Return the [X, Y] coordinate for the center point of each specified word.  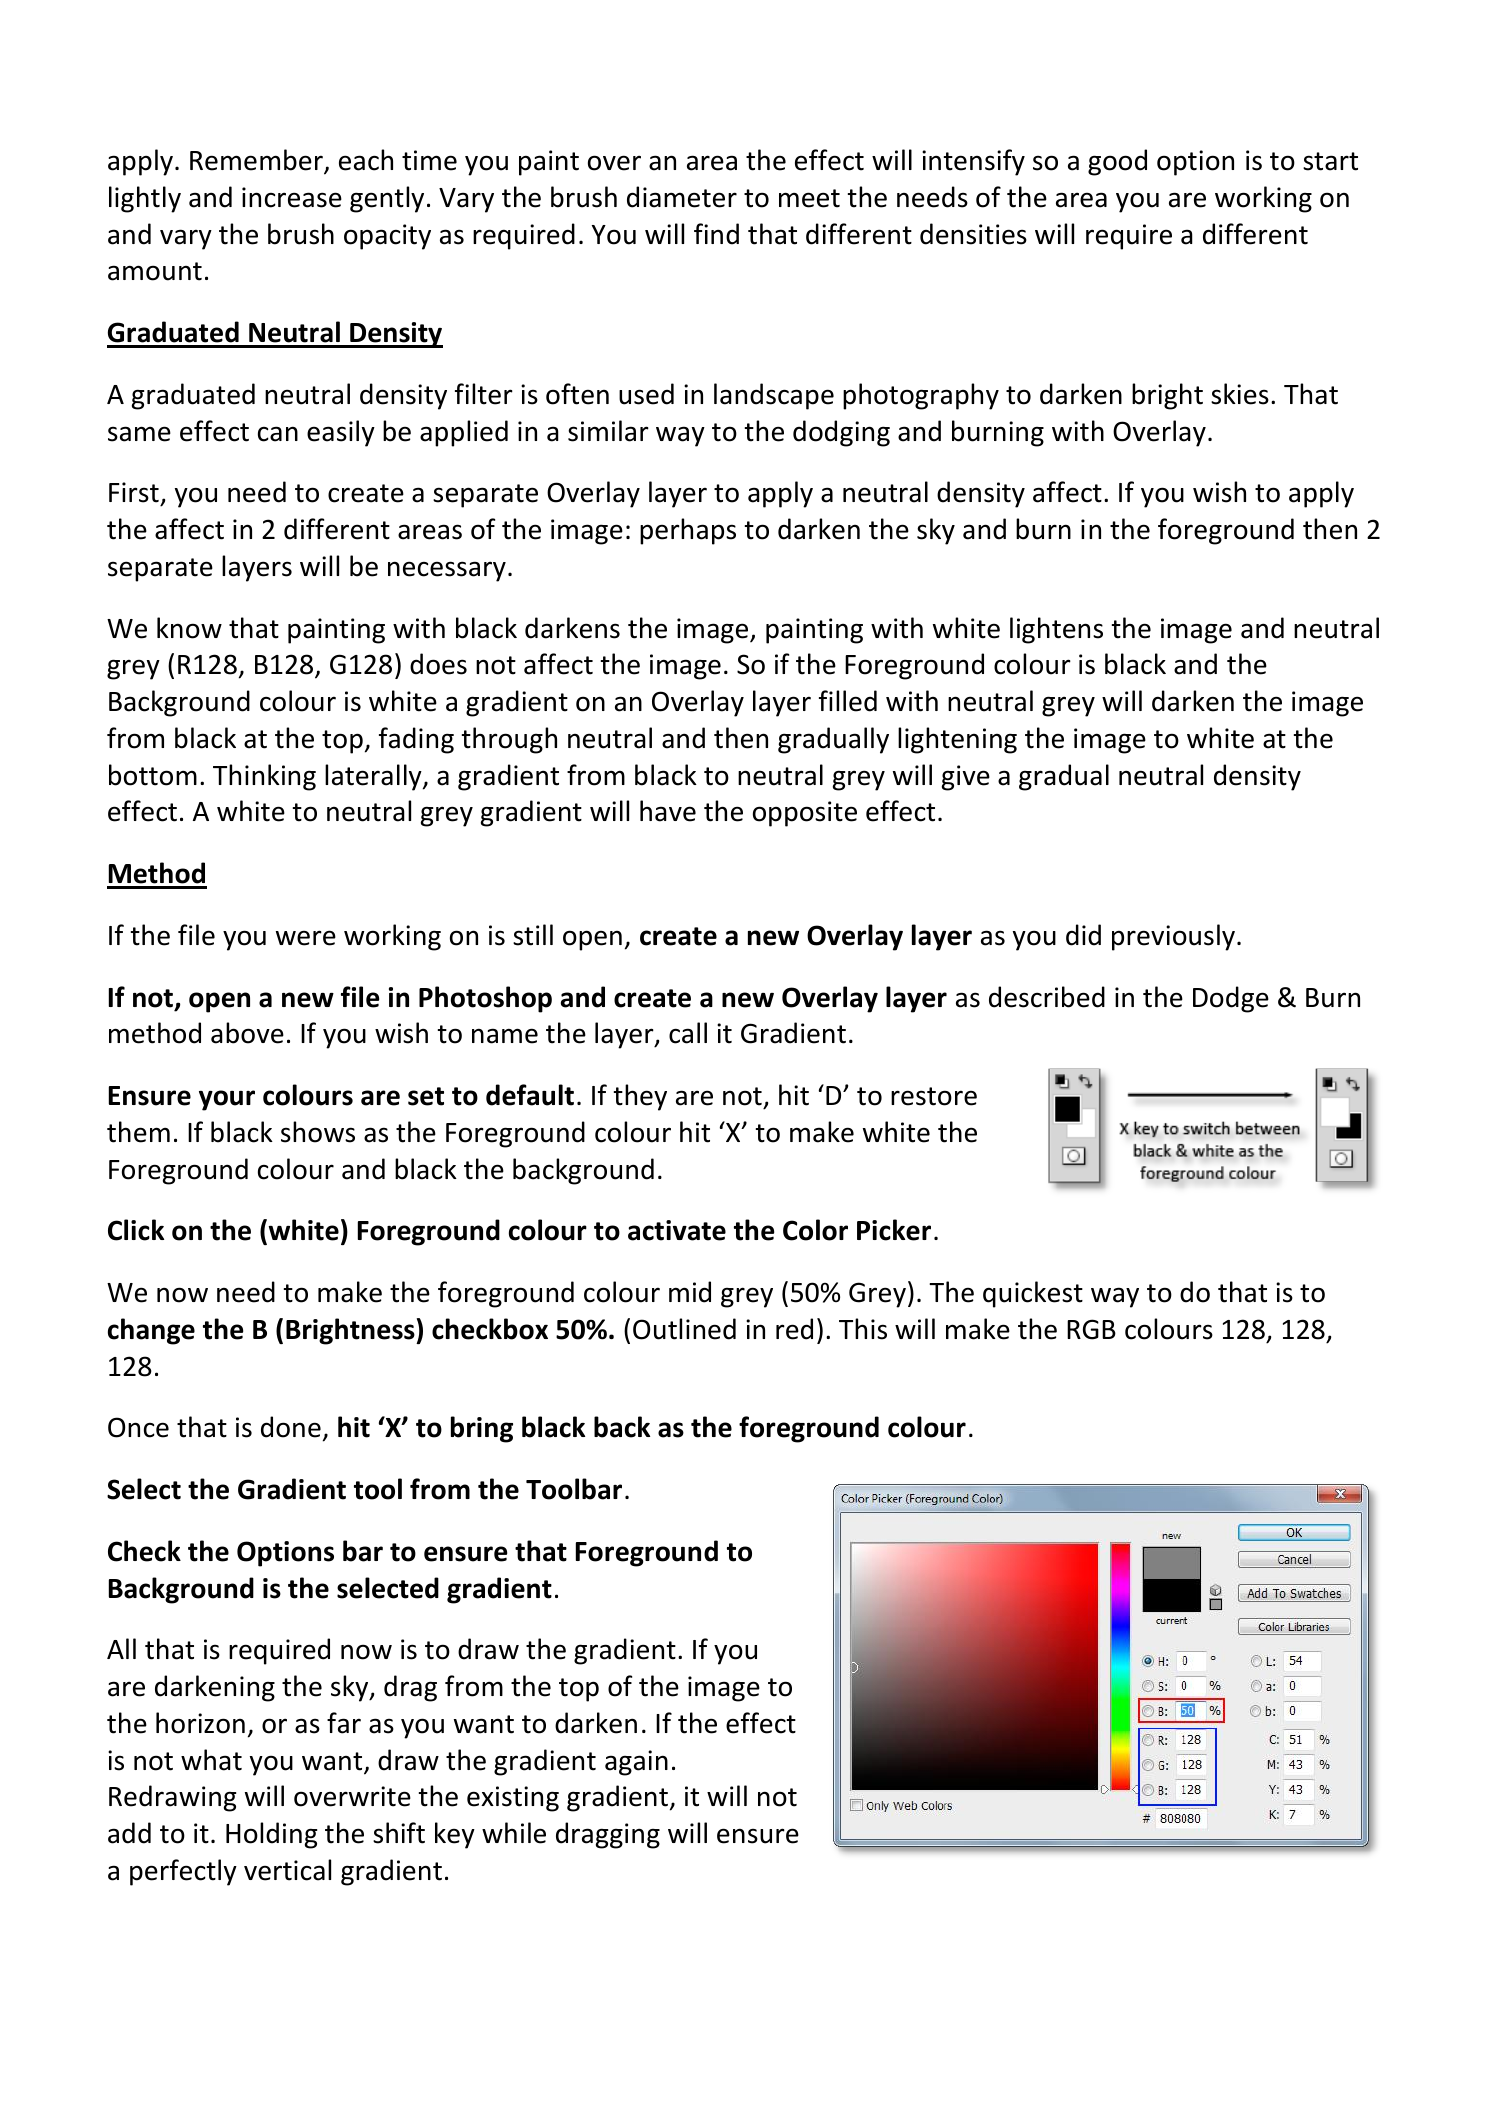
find [716, 234]
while [514, 1833]
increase [292, 197]
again [636, 1763]
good [1117, 162]
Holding [271, 1835]
